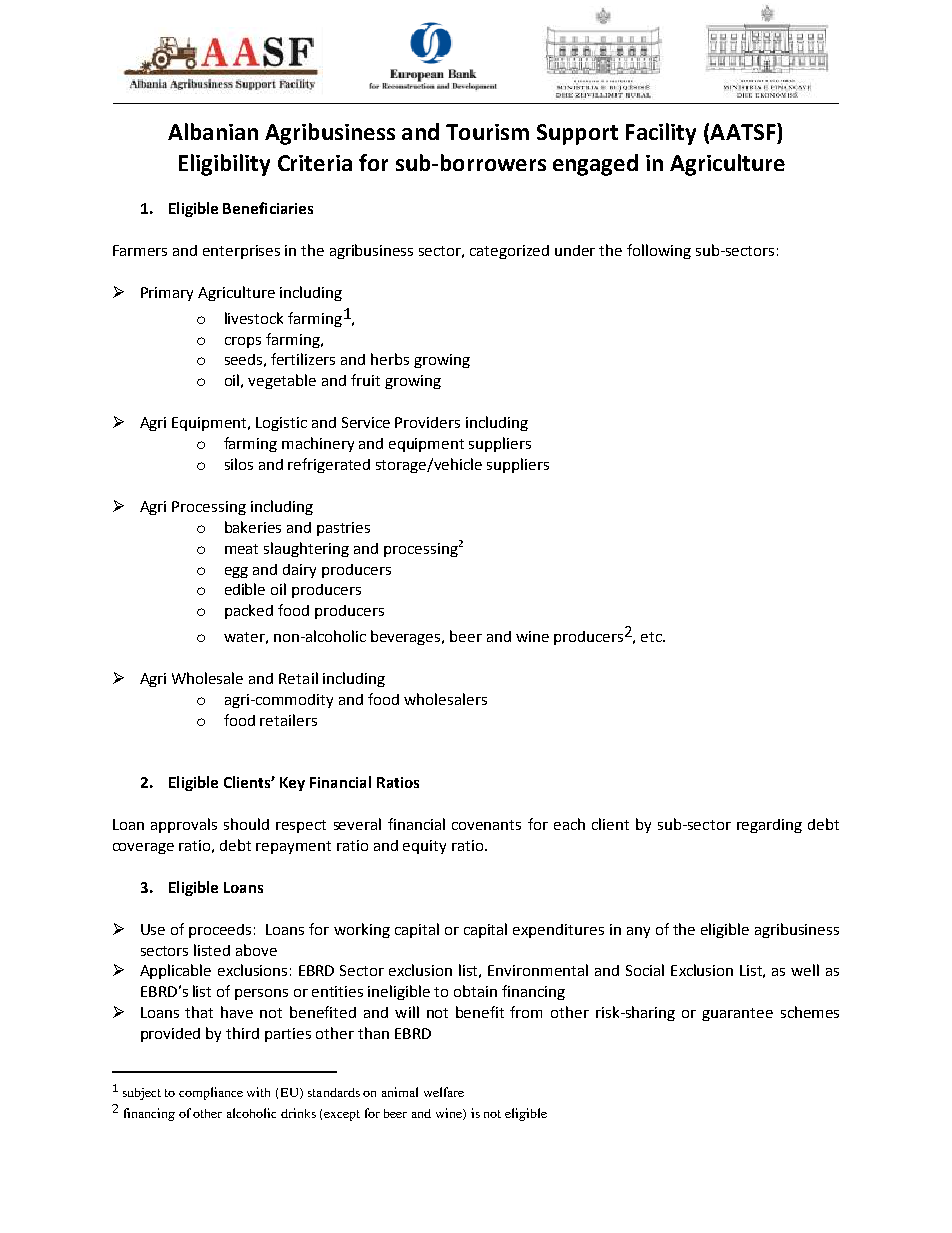 The height and width of the page is (1233, 952). What do you see at coordinates (211, 1093) in the page?
I see `compliance` at bounding box center [211, 1093].
